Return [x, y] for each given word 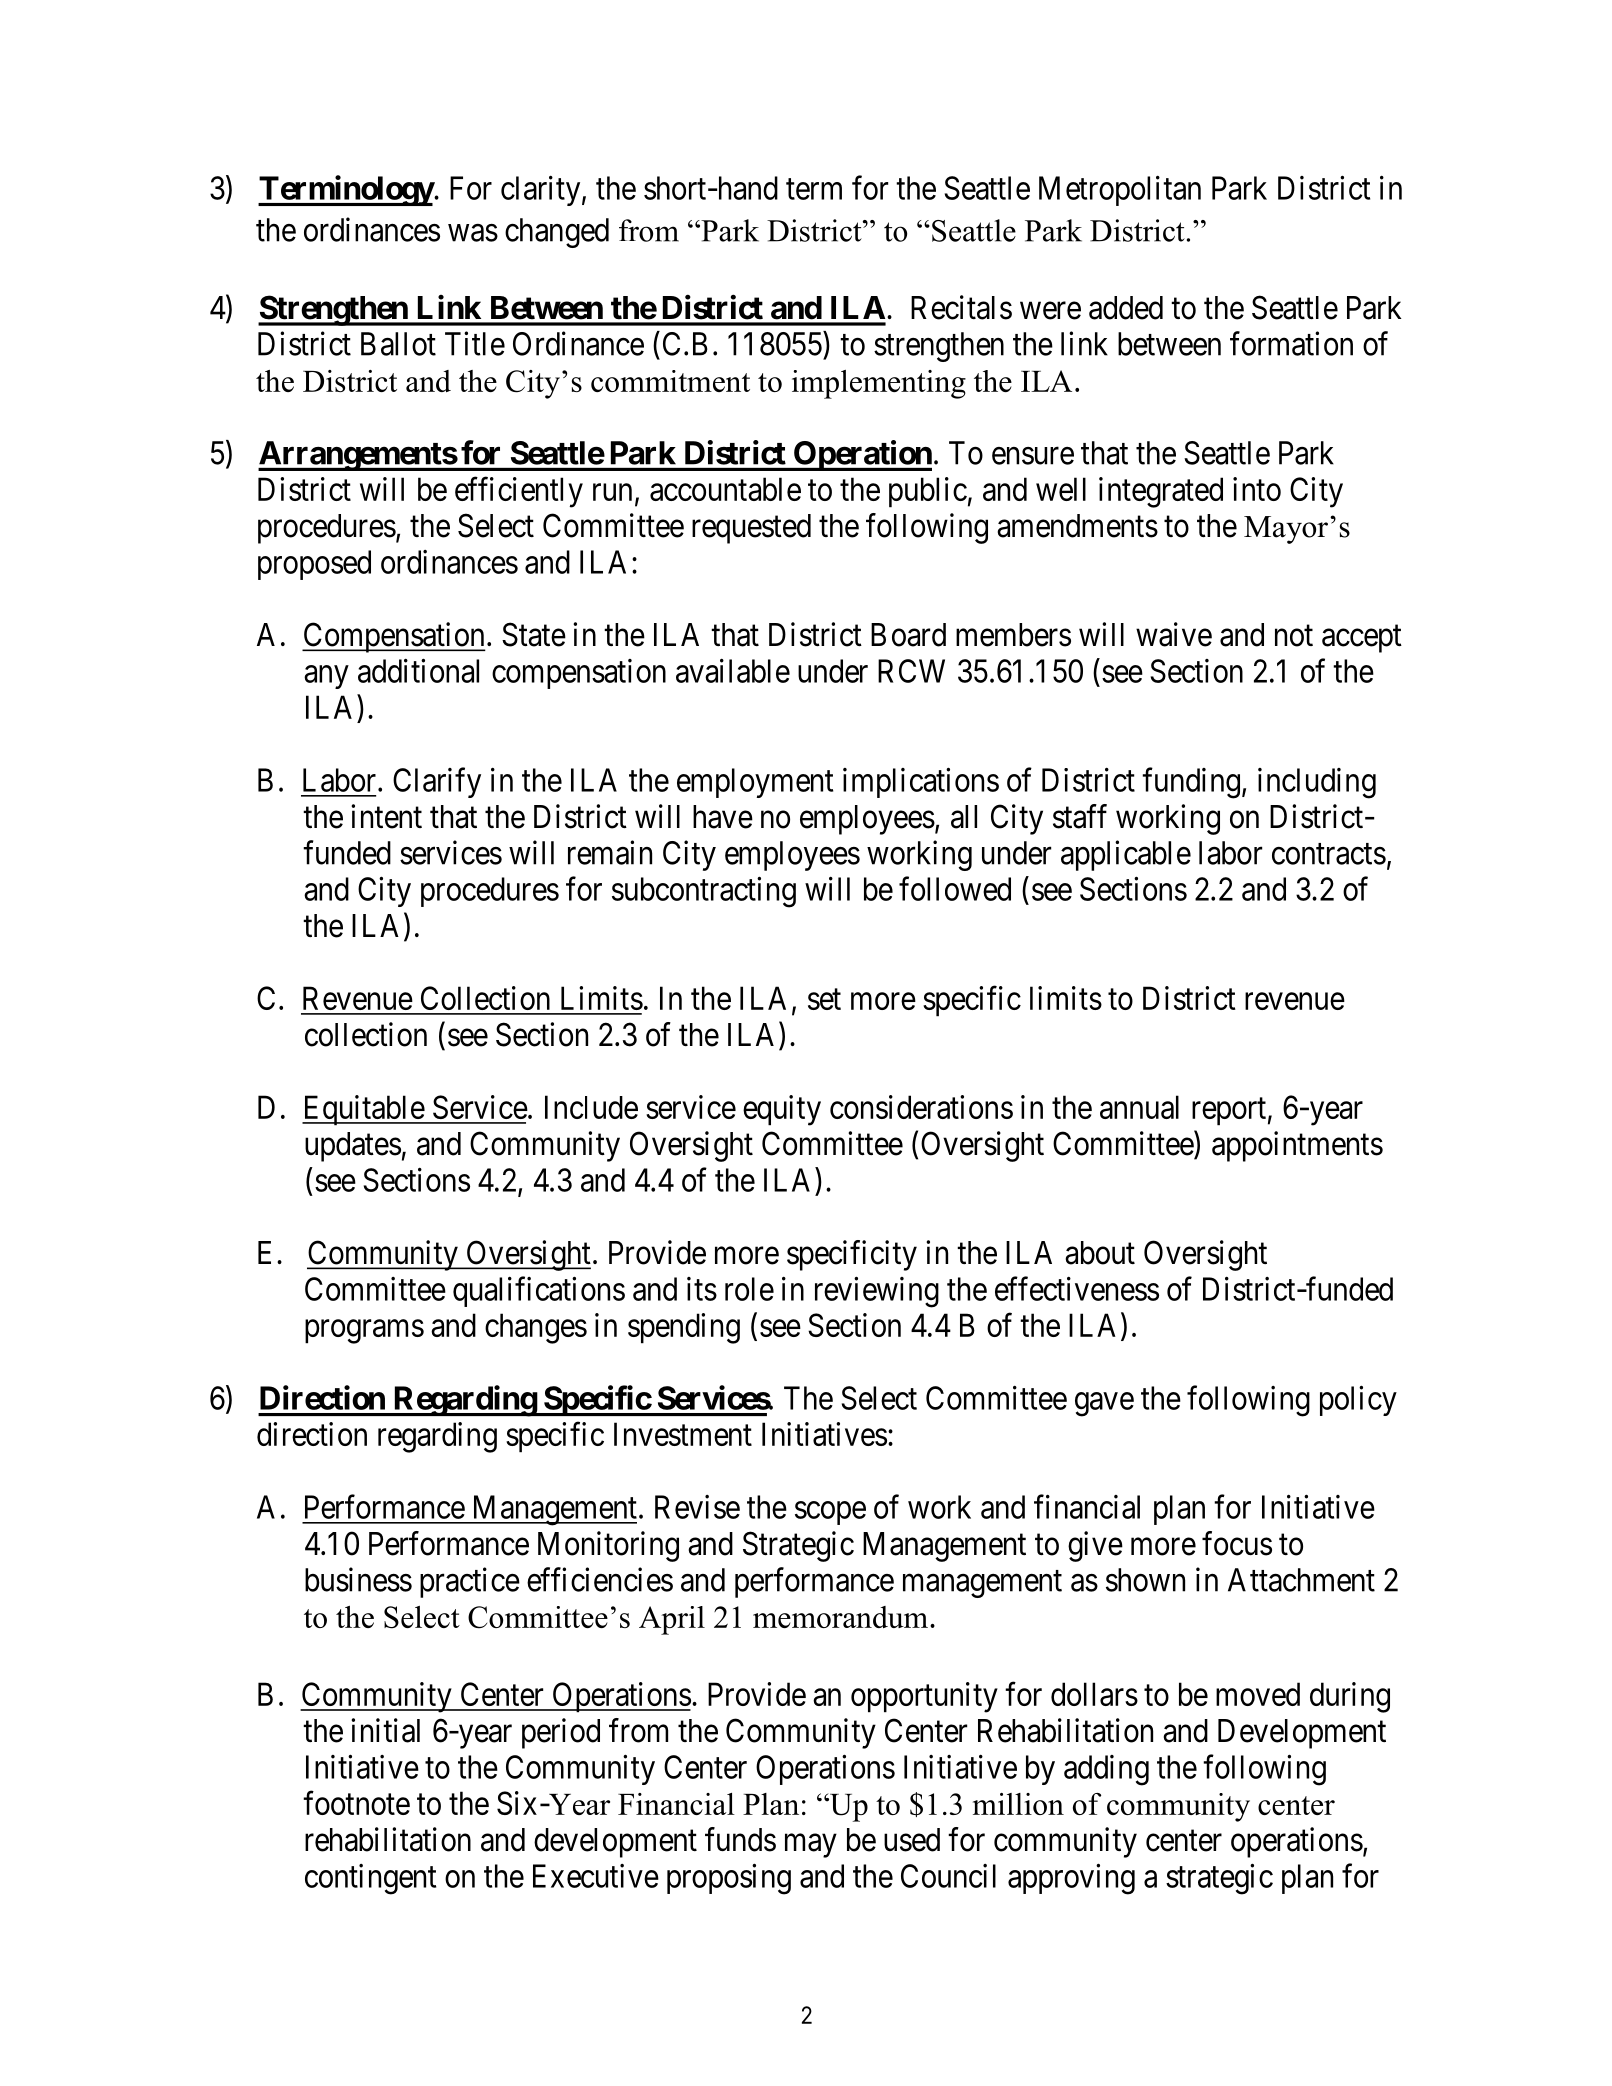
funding [1191, 783]
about [1100, 1253]
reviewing [877, 1292]
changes [536, 1328]
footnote [356, 1803]
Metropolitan [1120, 191]
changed [557, 233]
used [912, 1840]
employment [755, 783]
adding [1106, 1770]
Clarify [437, 782]
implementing [879, 384]
